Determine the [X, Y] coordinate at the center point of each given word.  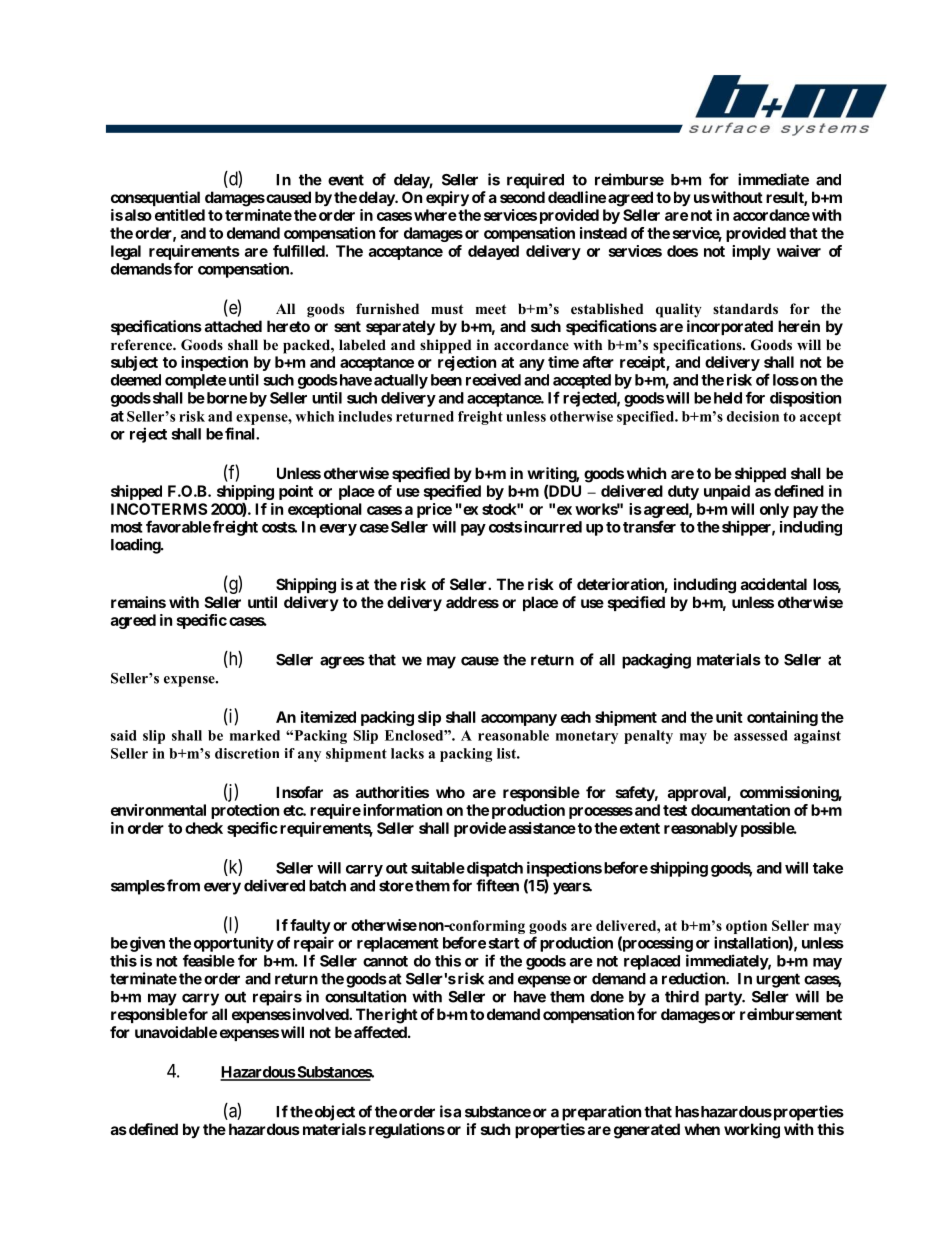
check [204, 828]
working [752, 1131]
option [748, 928]
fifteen [497, 885]
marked [255, 735]
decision [753, 416]
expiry [447, 198]
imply [751, 252]
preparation [601, 1113]
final [241, 433]
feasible [209, 960]
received [493, 379]
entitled [180, 215]
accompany [519, 720]
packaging [656, 661]
